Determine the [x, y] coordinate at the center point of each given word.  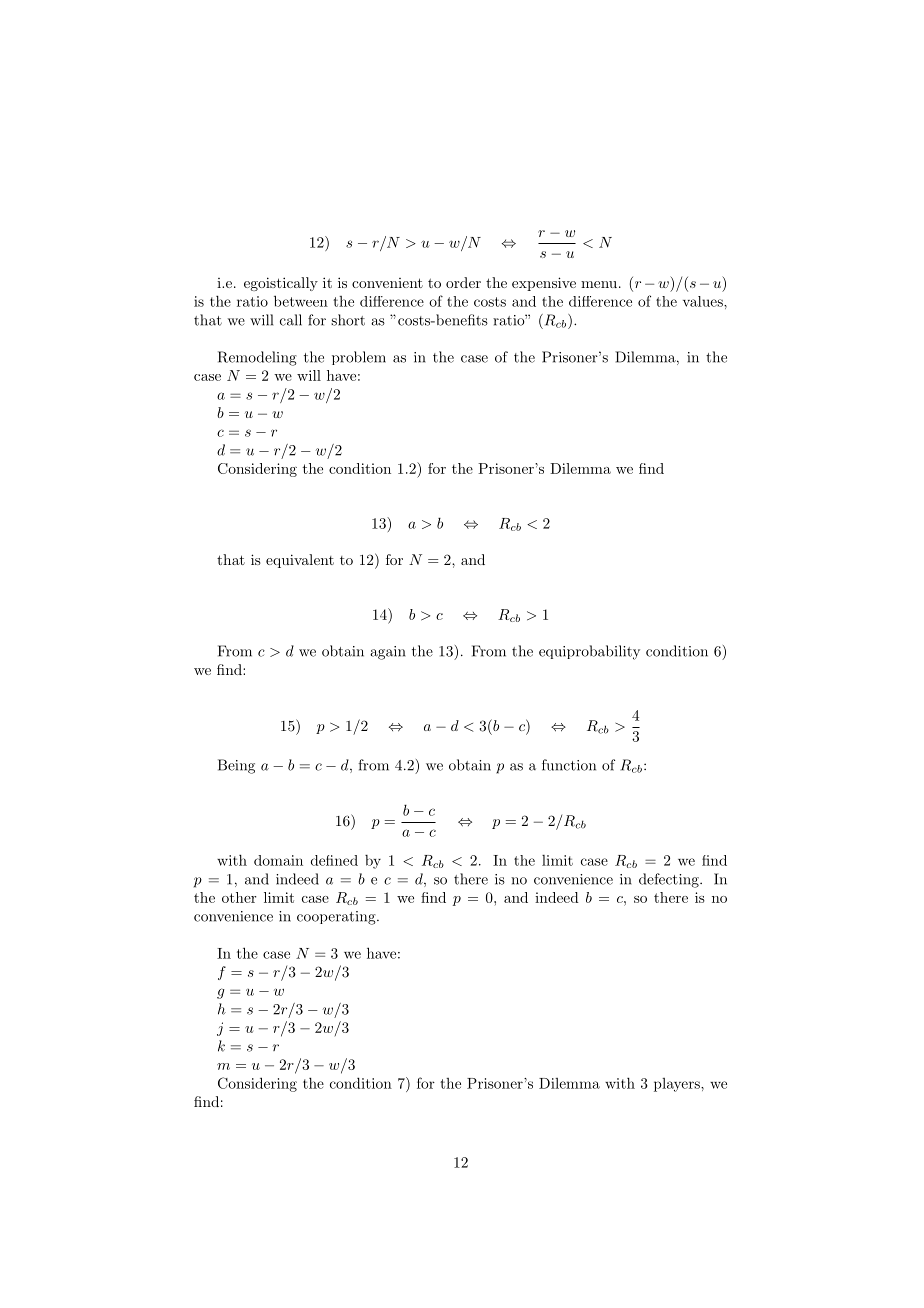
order [463, 282]
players [678, 1085]
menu [599, 284]
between [301, 301]
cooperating [337, 918]
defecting [670, 880]
